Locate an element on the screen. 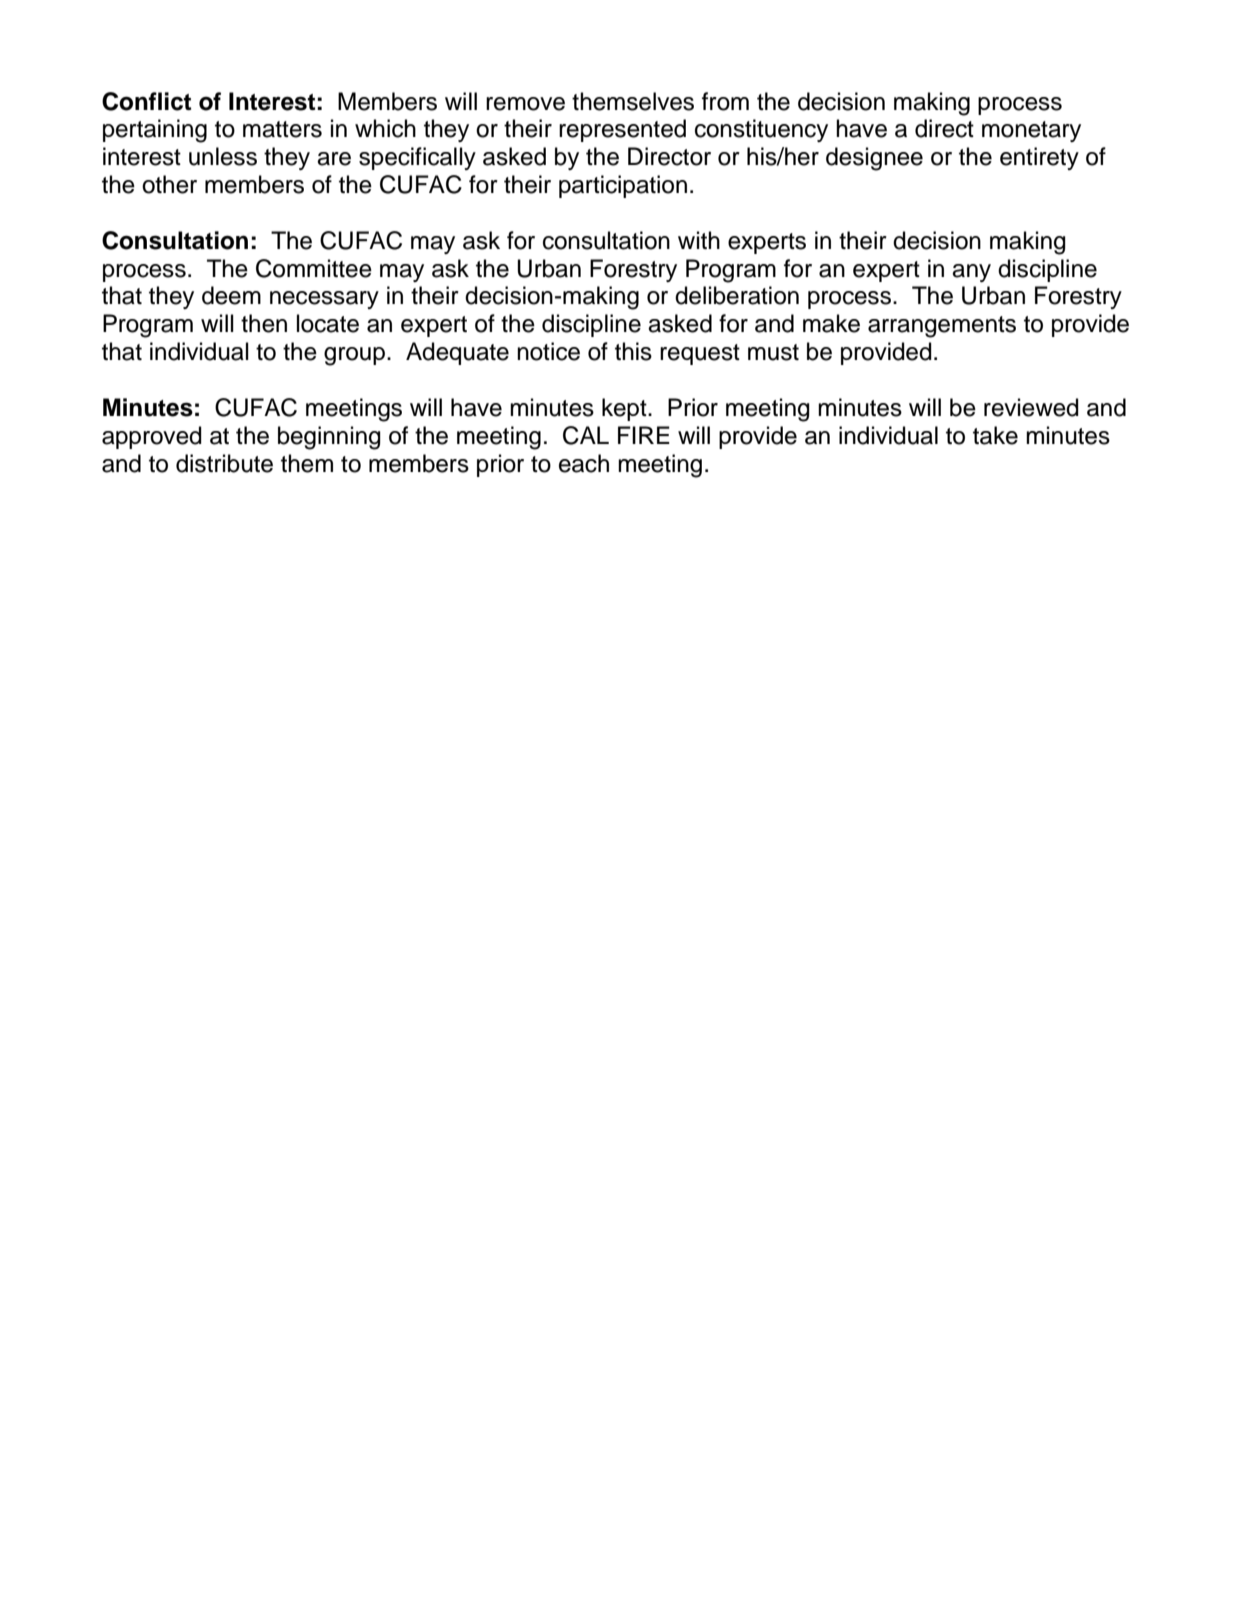 This screenshot has height=1598, width=1235. must is located at coordinates (773, 352).
